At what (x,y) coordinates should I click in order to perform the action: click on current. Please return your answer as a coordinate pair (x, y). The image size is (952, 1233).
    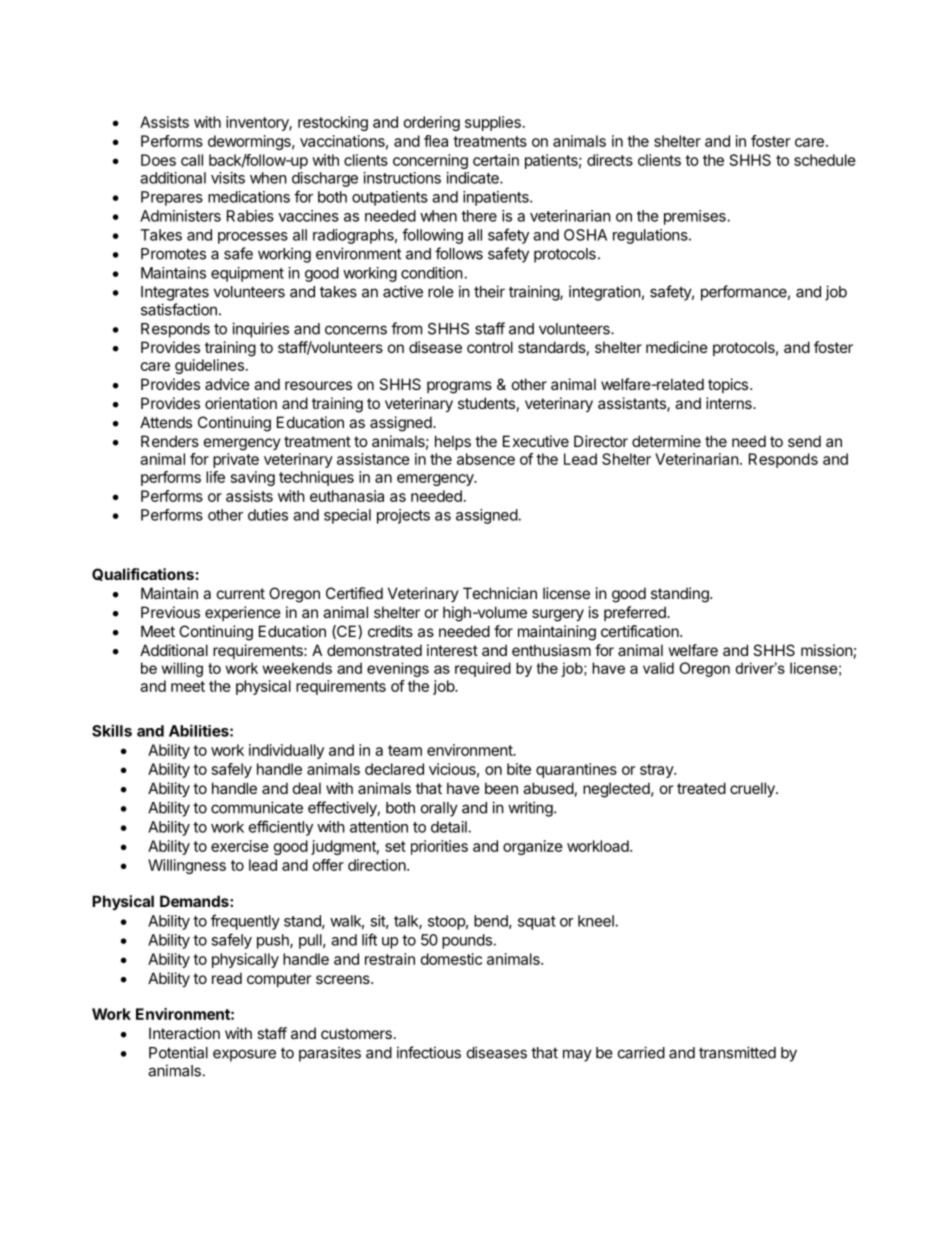
    Looking at the image, I should click on (241, 593).
